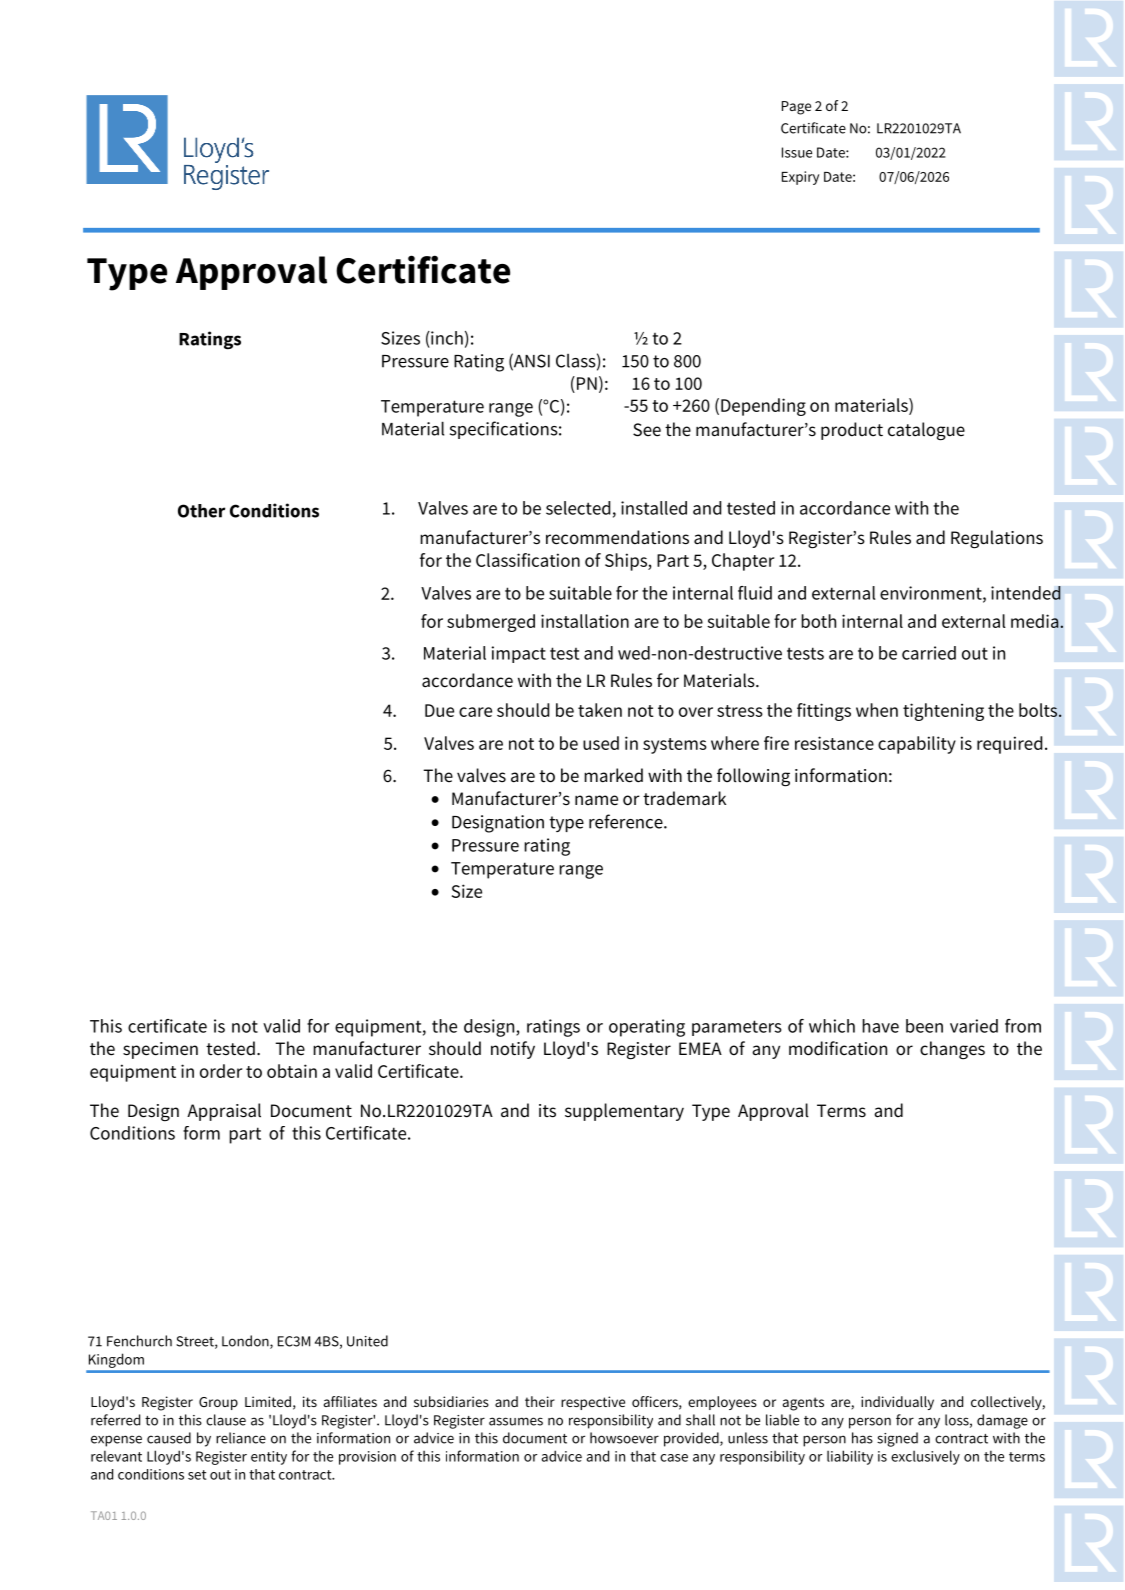  What do you see at coordinates (446, 338) in the document?
I see `inch` at bounding box center [446, 338].
